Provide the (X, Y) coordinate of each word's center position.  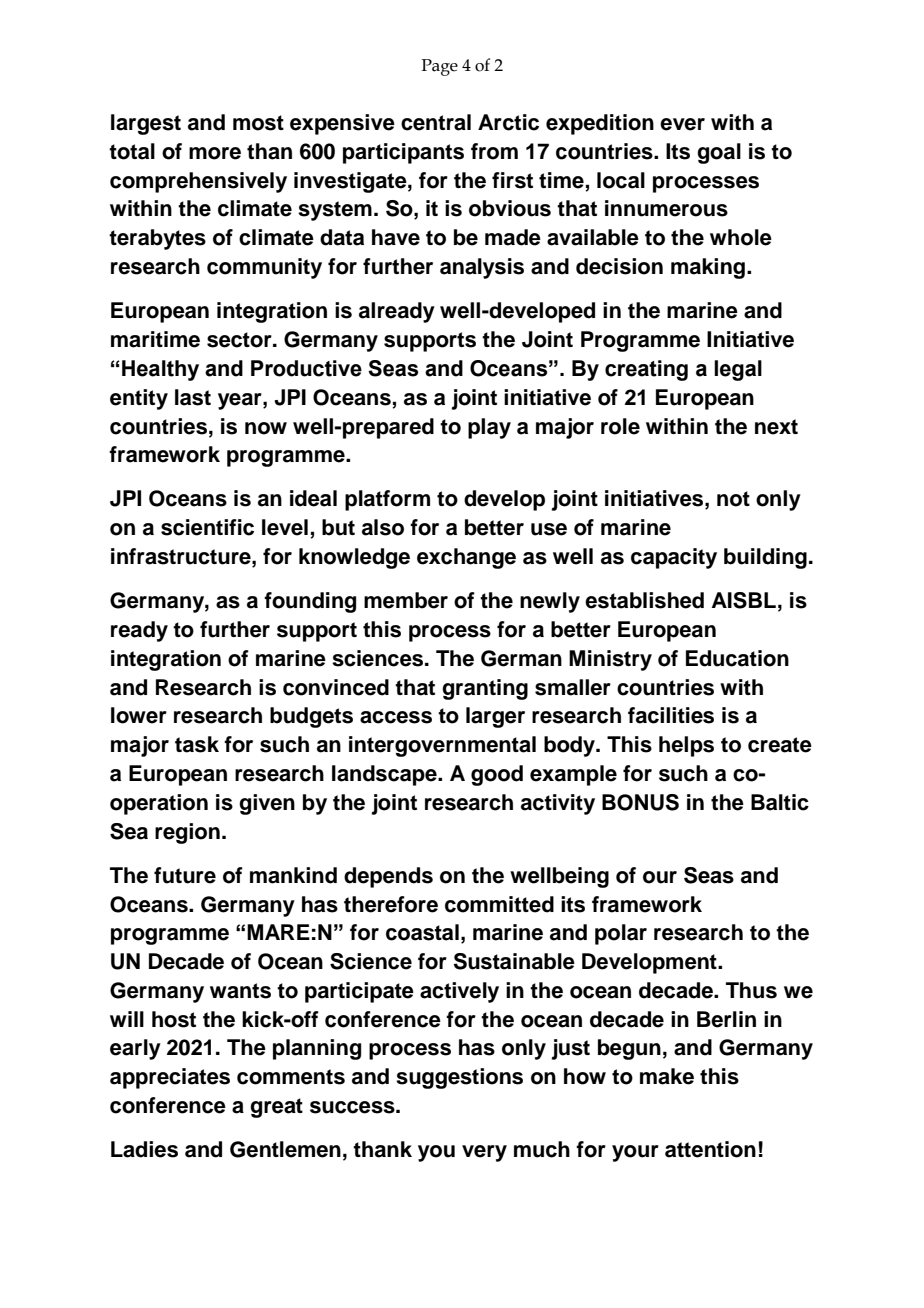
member (406, 600)
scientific (207, 527)
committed (499, 904)
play (489, 428)
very (484, 1153)
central (436, 122)
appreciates (170, 1078)
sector (240, 340)
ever (682, 124)
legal (738, 370)
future (185, 875)
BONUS (640, 802)
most (258, 123)
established (644, 600)
